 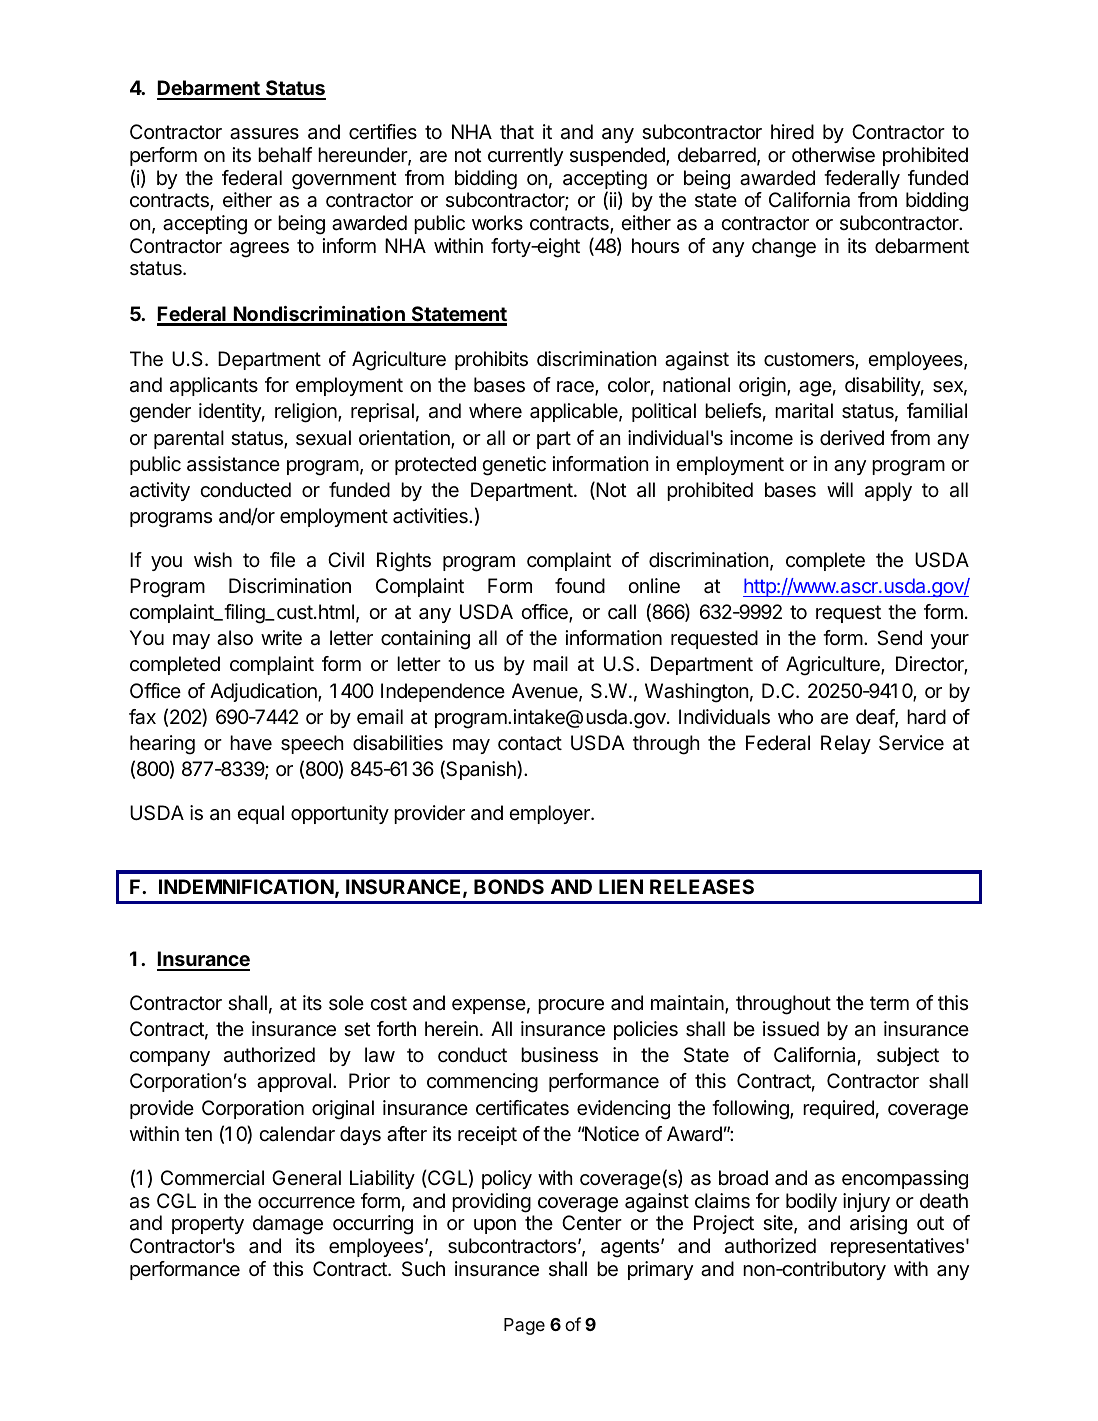 I want to click on genetic, so click(x=514, y=466).
